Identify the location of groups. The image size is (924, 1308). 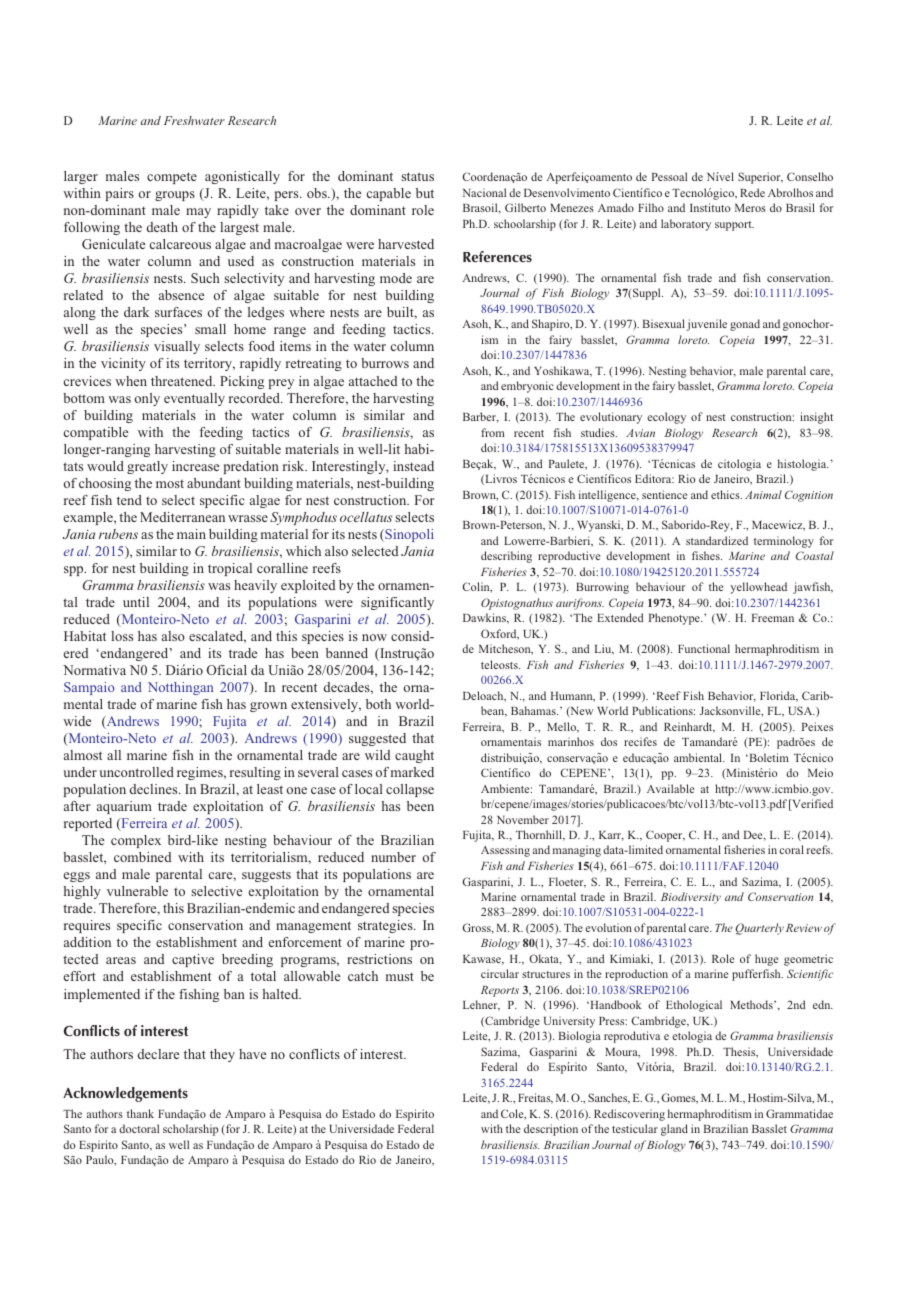
(175, 196).
